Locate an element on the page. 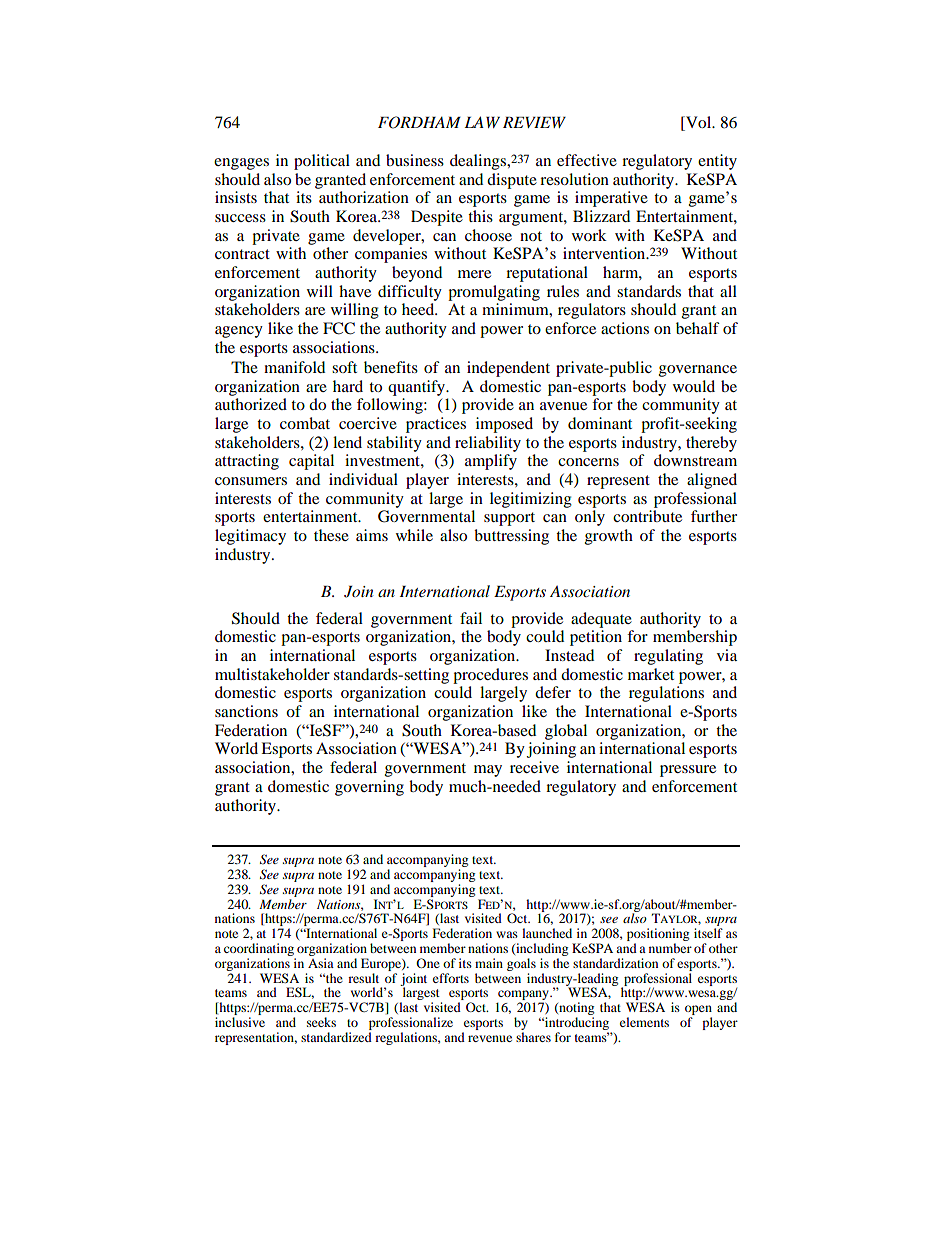 Image resolution: width=952 pixels, height=1233 pixels. seeks is located at coordinates (321, 1022).
